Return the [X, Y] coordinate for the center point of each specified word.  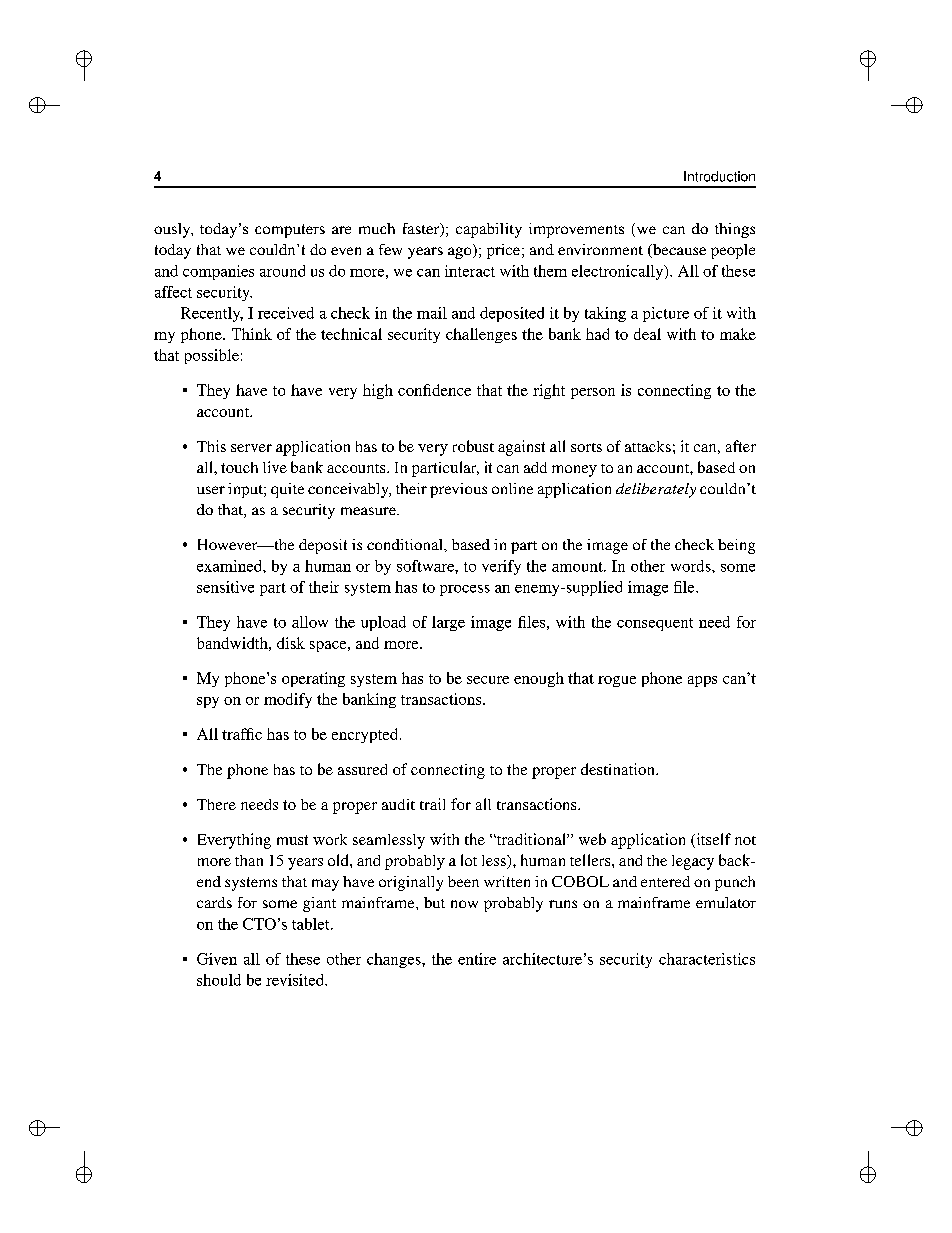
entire [477, 959]
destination [619, 769]
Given [217, 959]
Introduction [719, 176]
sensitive [225, 587]
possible [212, 356]
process [465, 590]
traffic [242, 734]
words [692, 566]
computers [290, 231]
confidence [434, 390]
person [593, 393]
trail [432, 804]
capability [489, 230]
